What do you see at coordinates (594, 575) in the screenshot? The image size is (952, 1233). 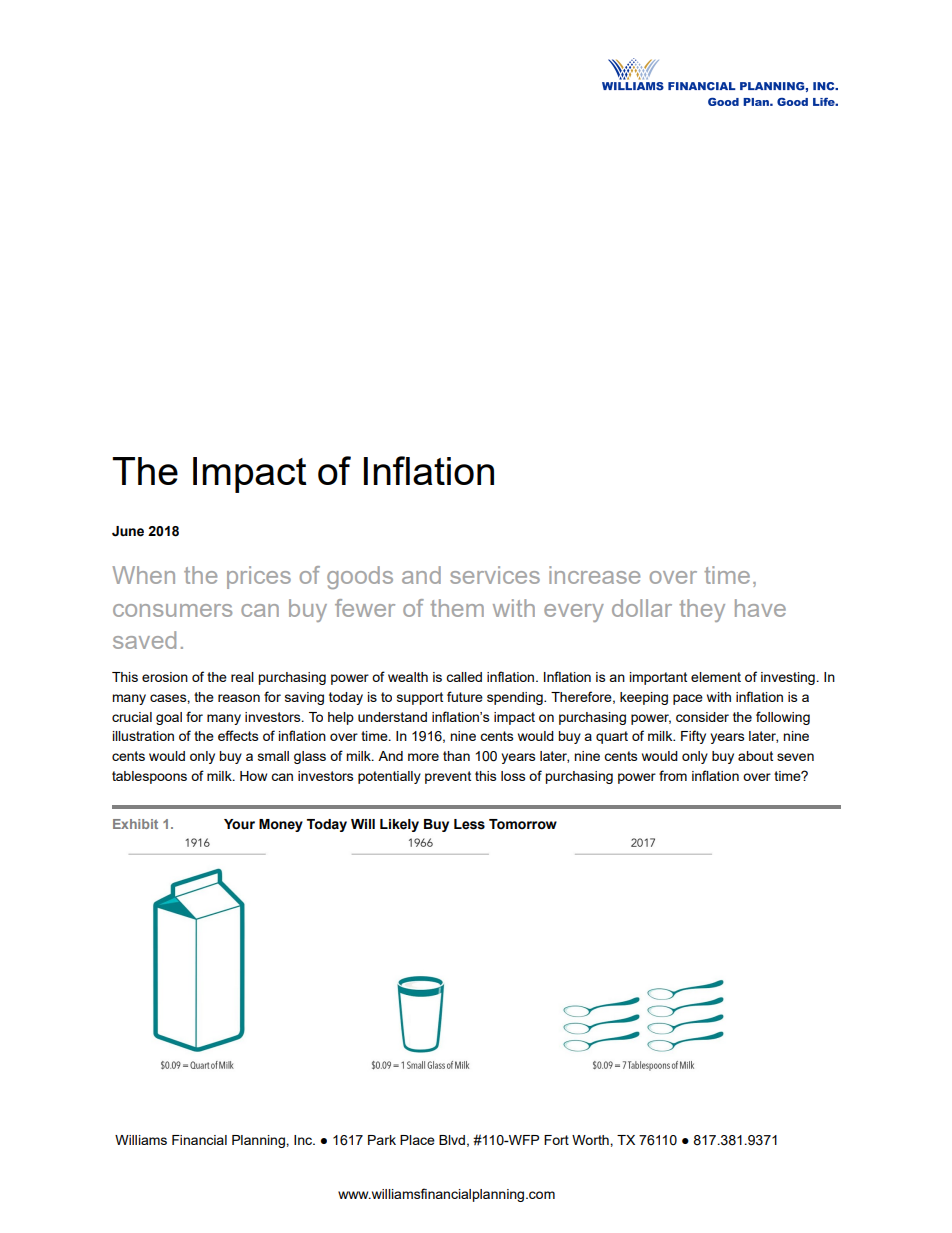 I see `increase` at bounding box center [594, 575].
